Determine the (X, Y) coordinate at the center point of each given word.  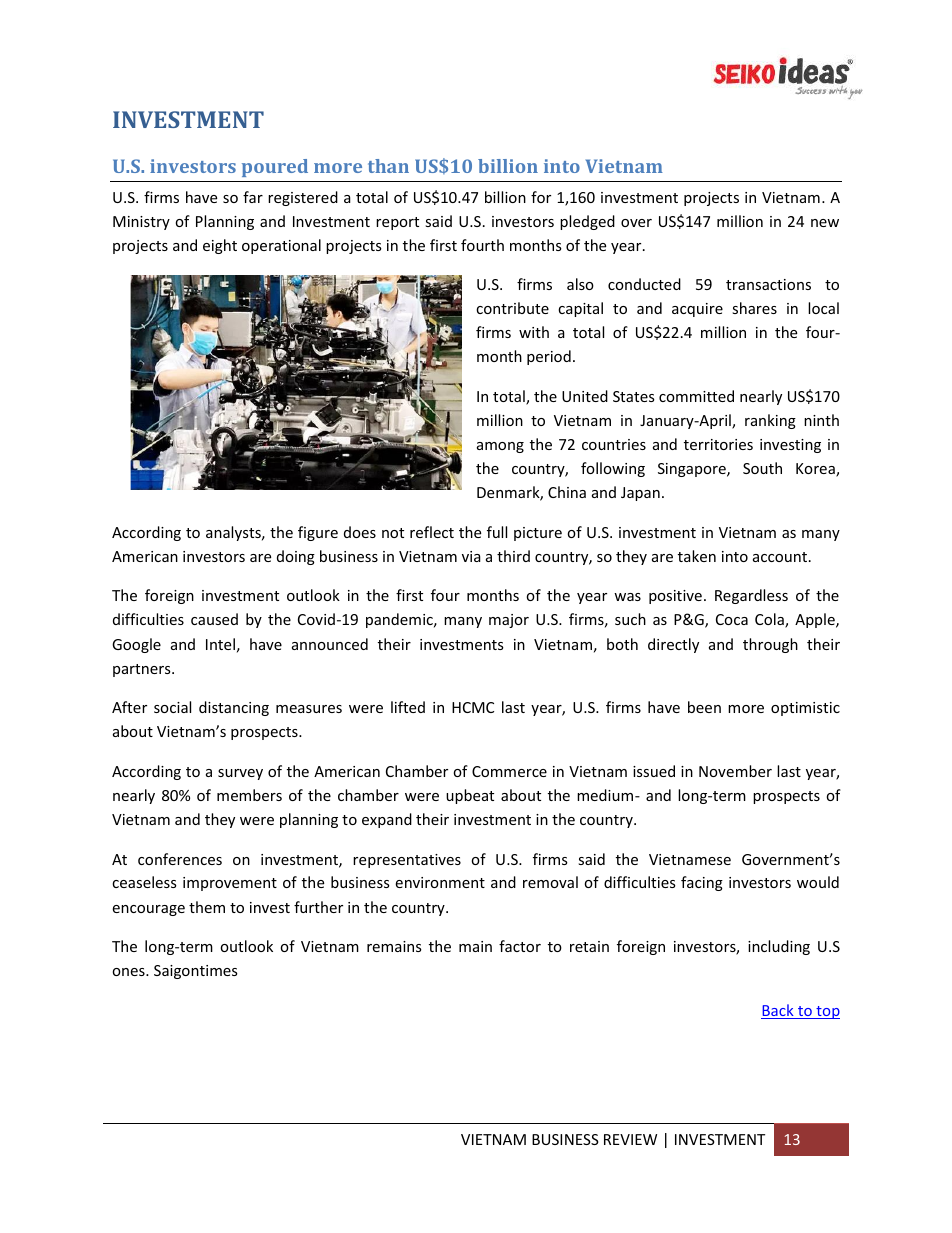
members (249, 795)
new (825, 223)
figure (318, 533)
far (253, 197)
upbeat (470, 796)
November (735, 771)
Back (778, 1011)
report (397, 223)
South (762, 468)
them (207, 907)
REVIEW (630, 1139)
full (497, 532)
